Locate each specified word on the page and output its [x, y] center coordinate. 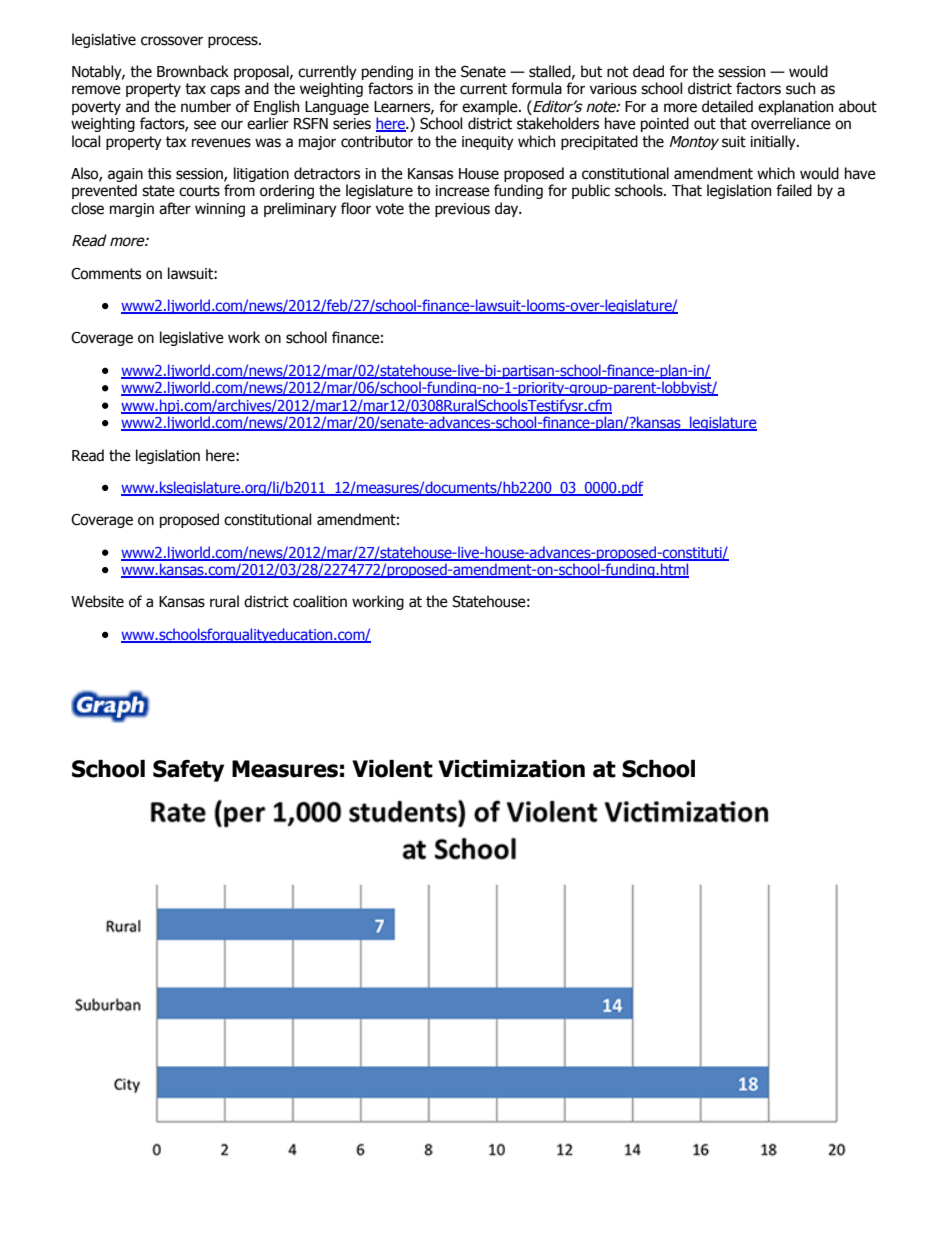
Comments [106, 273]
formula [536, 88]
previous [462, 210]
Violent [392, 769]
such [800, 88]
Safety [188, 771]
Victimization [511, 769]
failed [794, 190]
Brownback [193, 71]
